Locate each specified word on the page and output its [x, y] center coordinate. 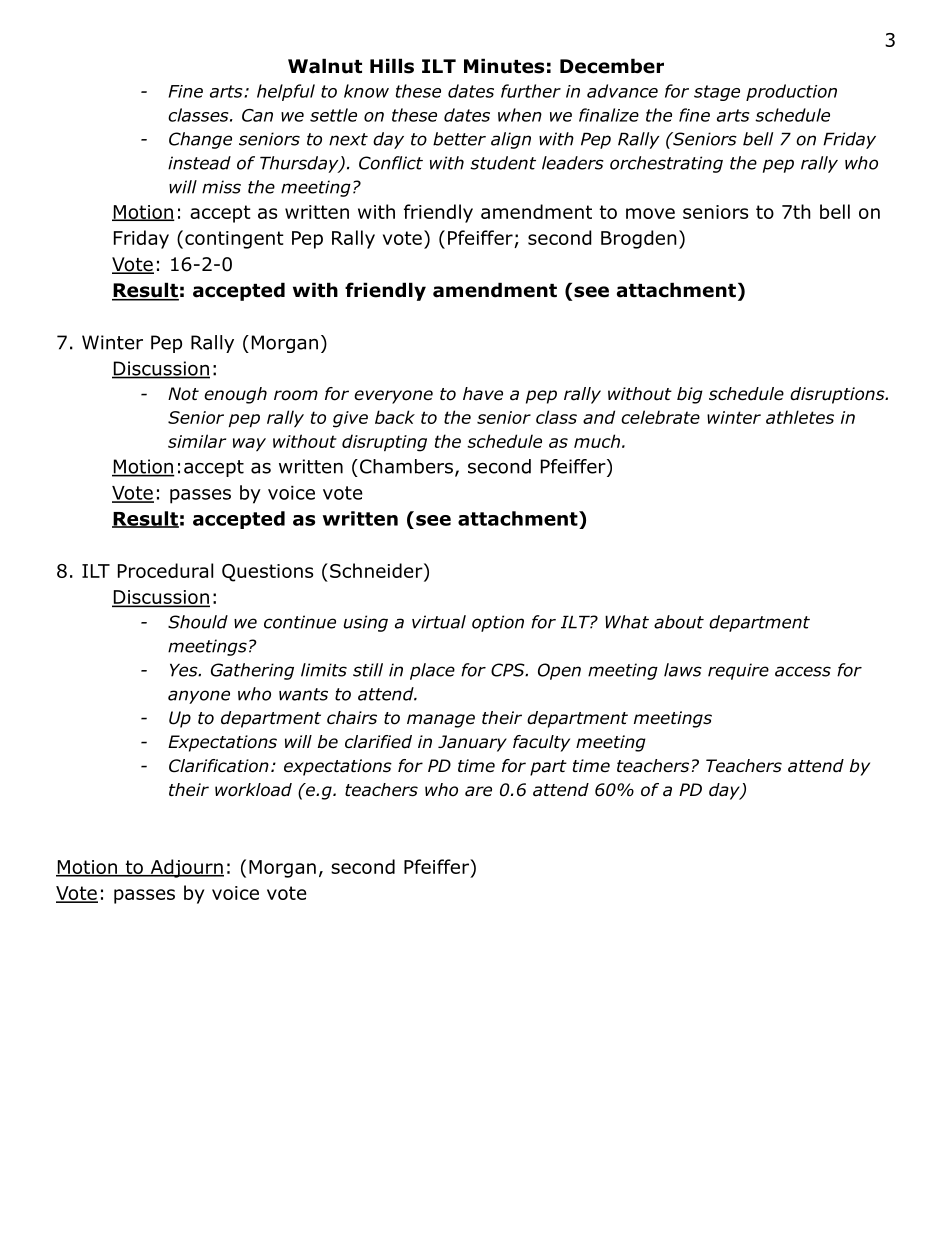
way [249, 444]
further [531, 91]
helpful [286, 92]
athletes [800, 417]
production [791, 92]
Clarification [219, 766]
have [483, 394]
